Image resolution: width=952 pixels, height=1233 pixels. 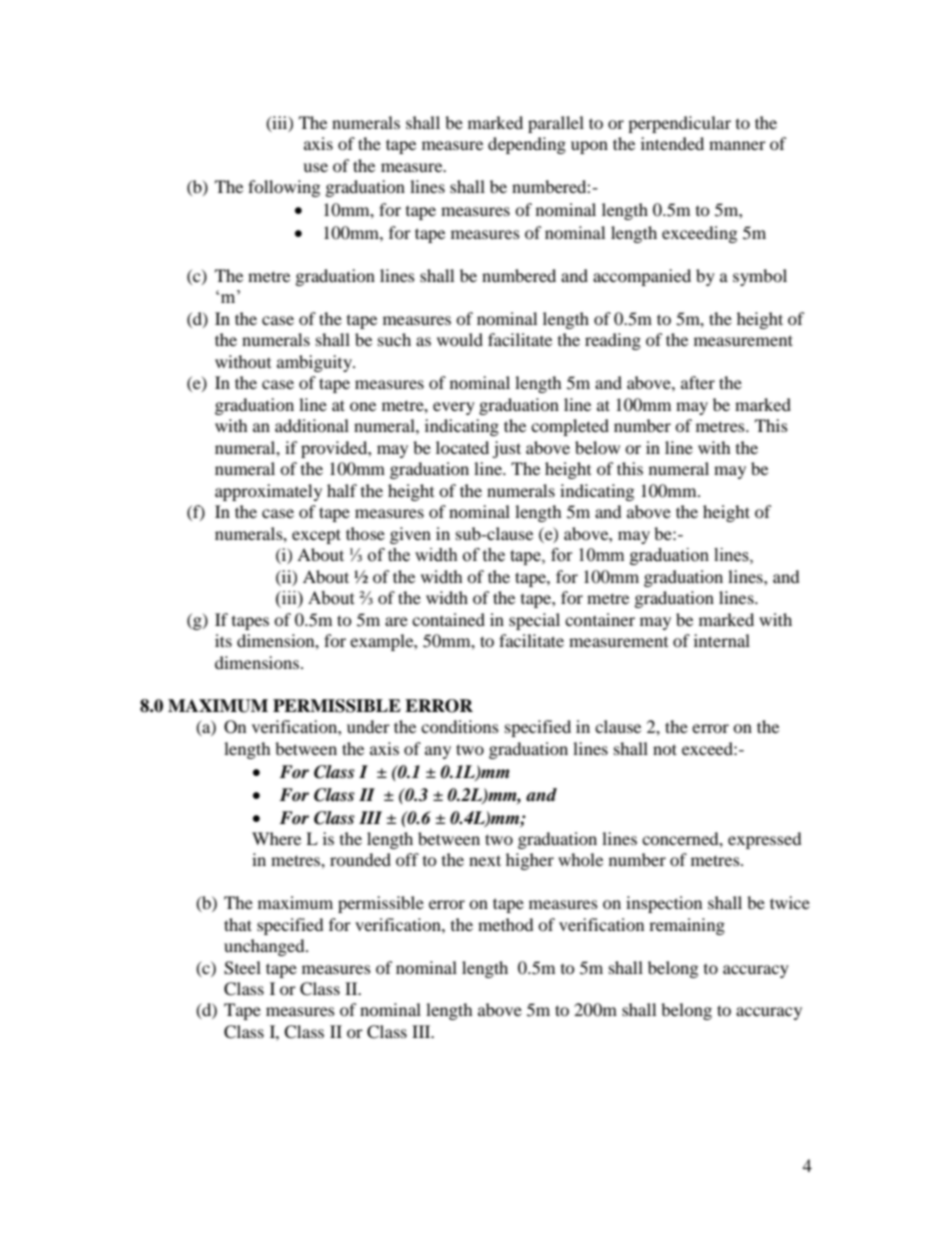 I want to click on following, so click(x=284, y=188).
